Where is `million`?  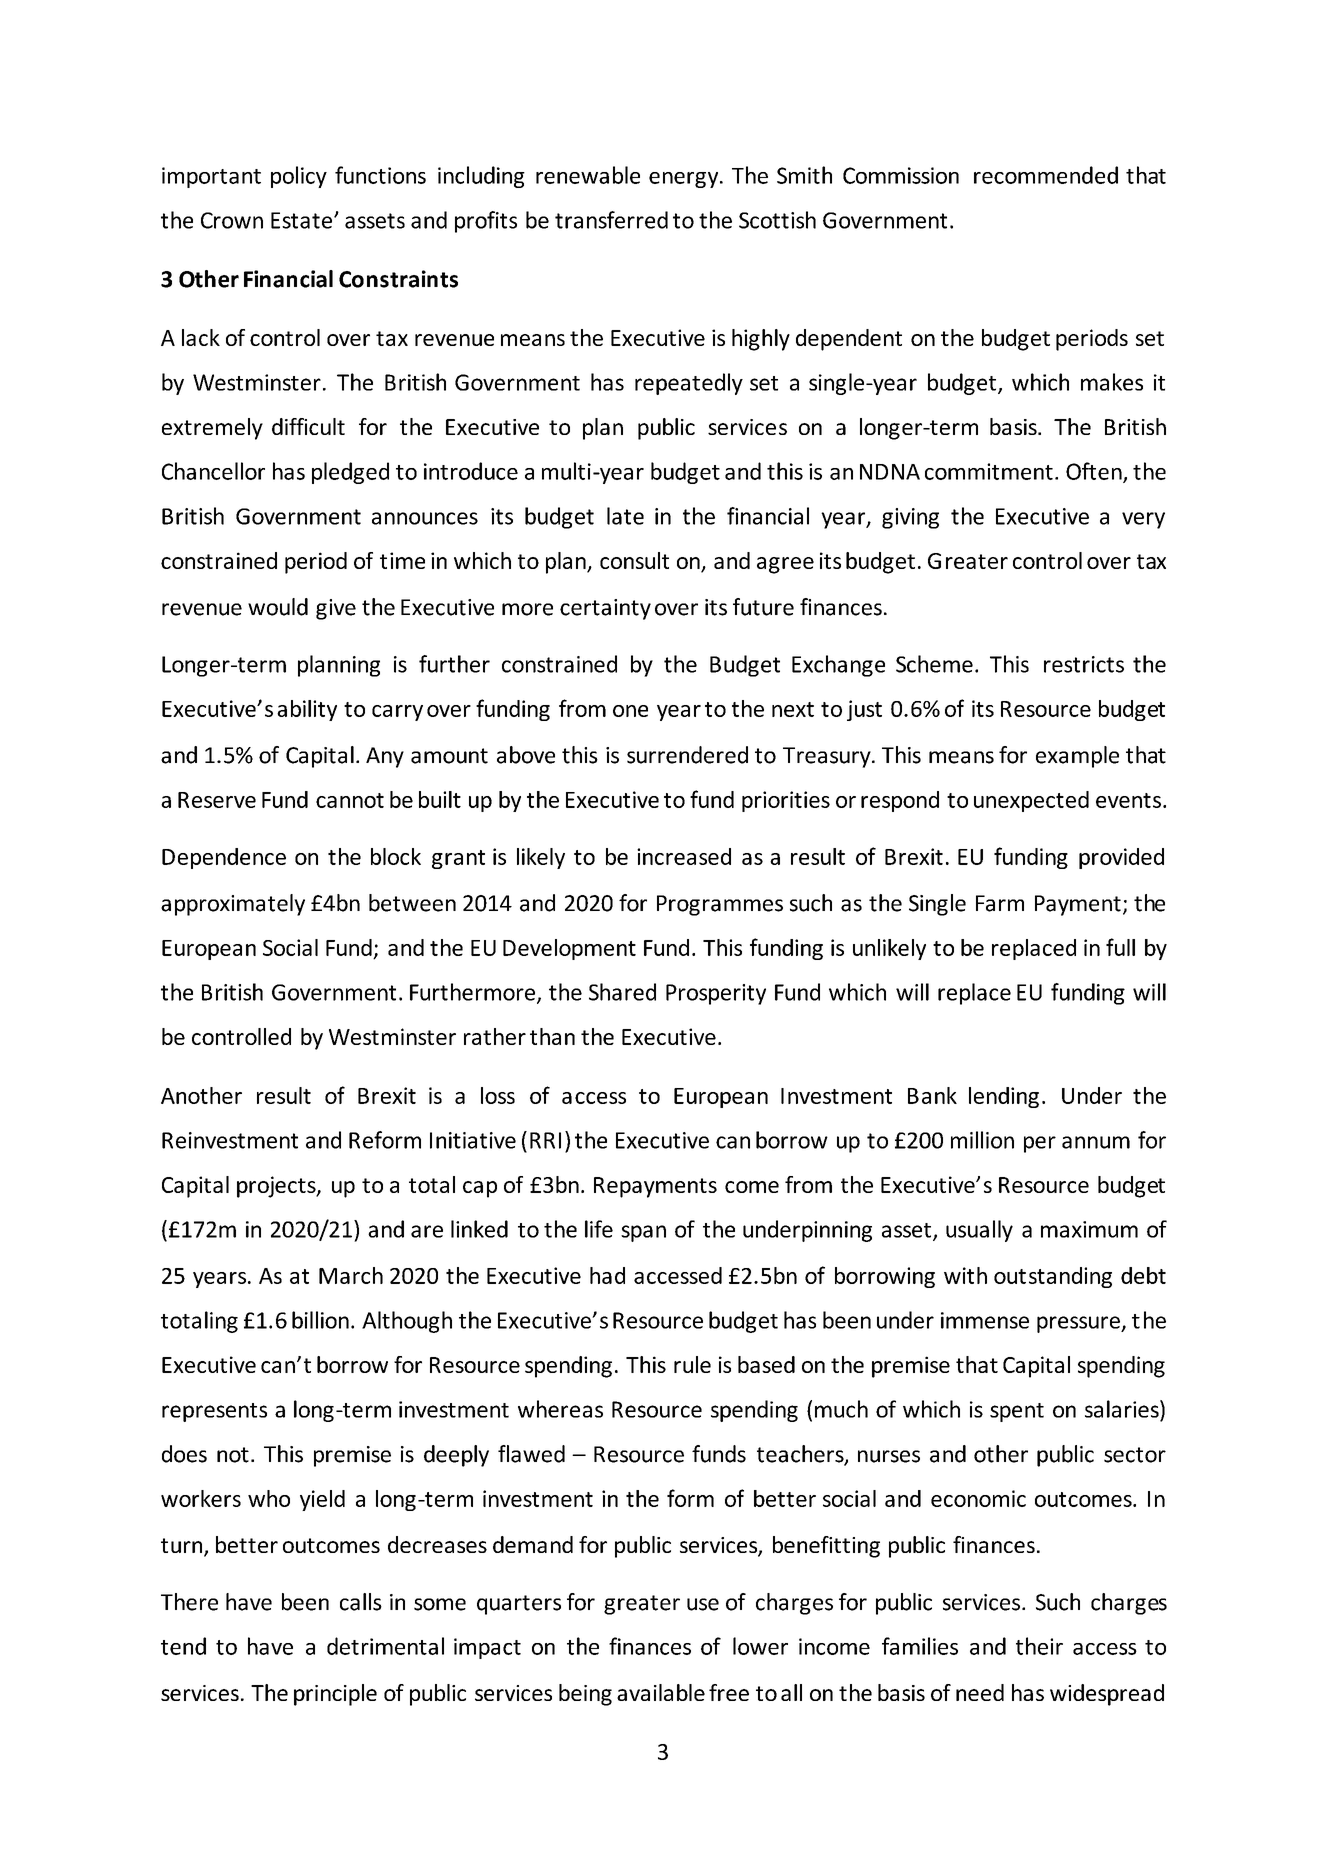
million is located at coordinates (982, 1140).
